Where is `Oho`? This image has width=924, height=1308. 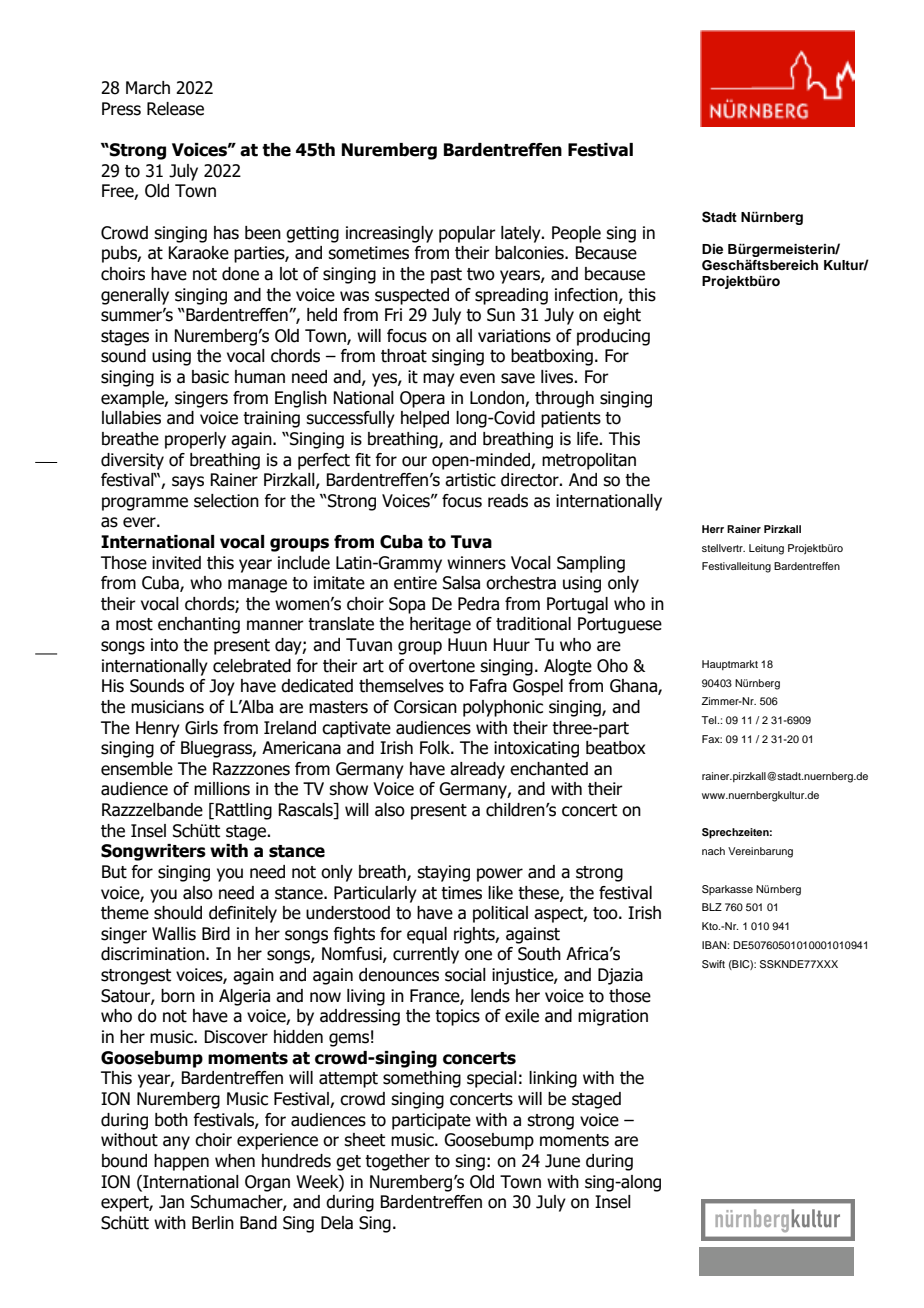
Oho is located at coordinates (612, 666).
